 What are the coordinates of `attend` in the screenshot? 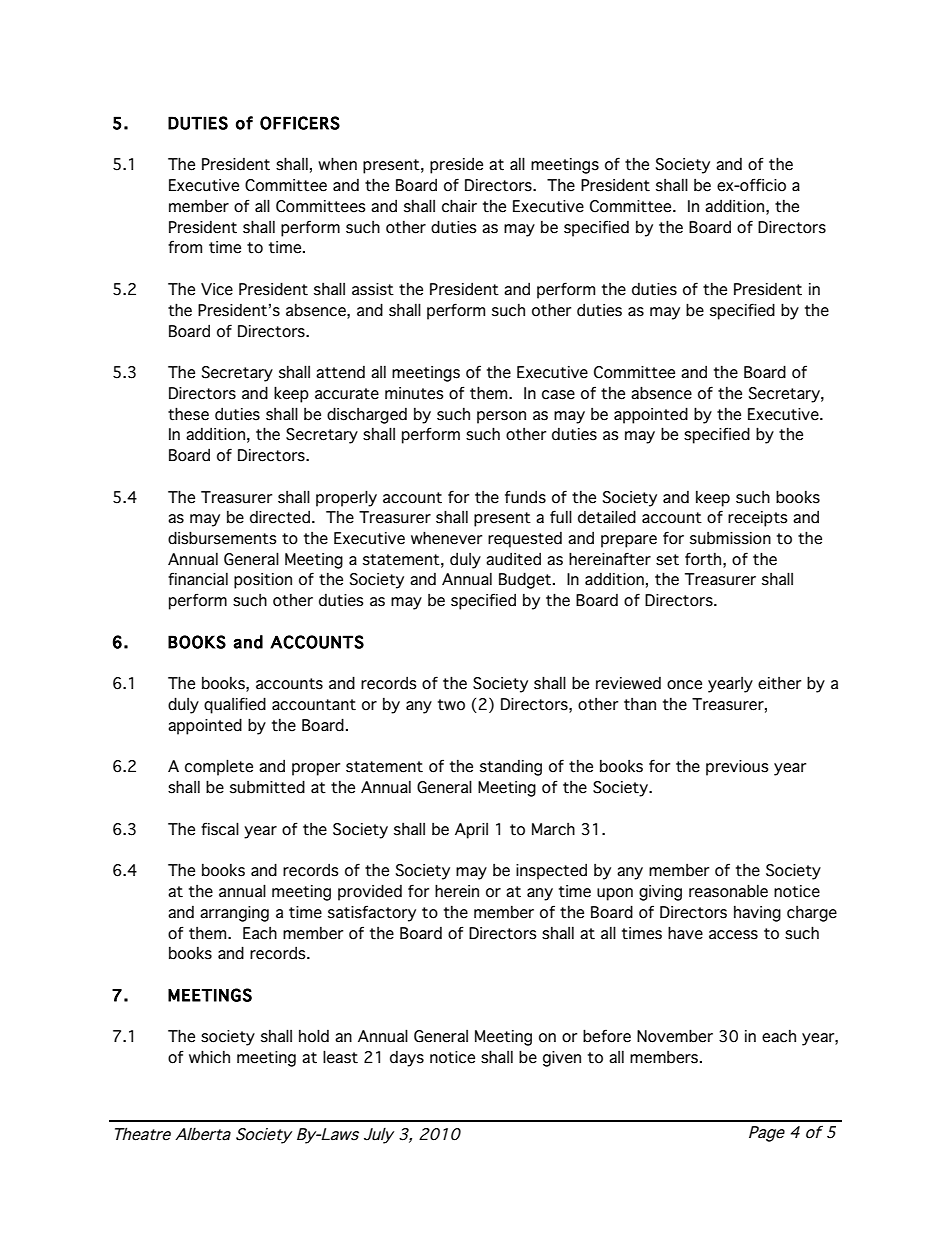 It's located at (340, 372).
